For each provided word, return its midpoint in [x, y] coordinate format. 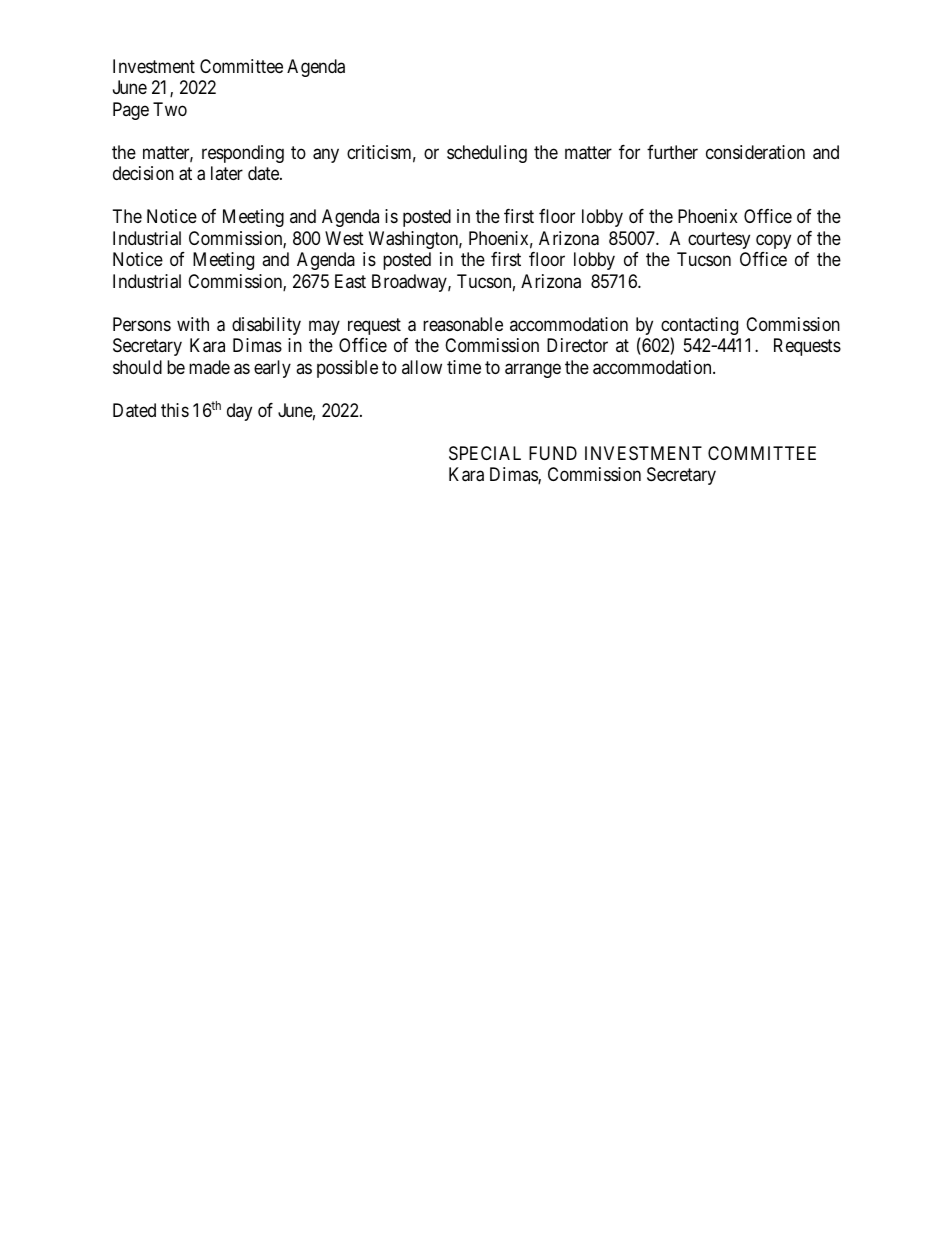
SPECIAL [485, 453]
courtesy [719, 240]
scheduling [487, 154]
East [350, 281]
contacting [699, 327]
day [239, 412]
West [344, 238]
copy [773, 241]
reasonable [463, 324]
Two [170, 109]
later [227, 173]
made [209, 367]
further [672, 152]
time [464, 367]
